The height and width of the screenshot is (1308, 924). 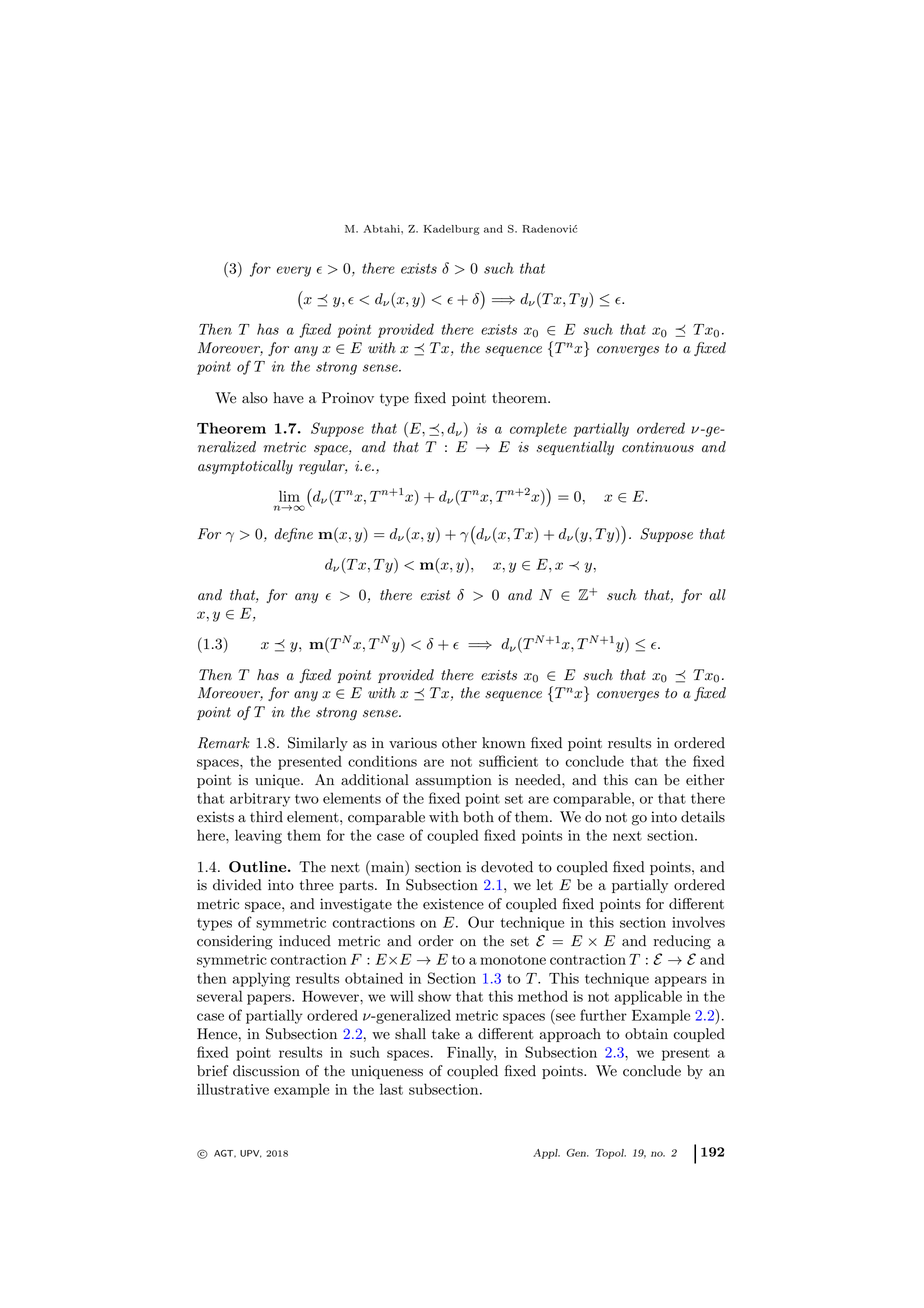 What do you see at coordinates (266, 1071) in the screenshot?
I see `discussion` at bounding box center [266, 1071].
